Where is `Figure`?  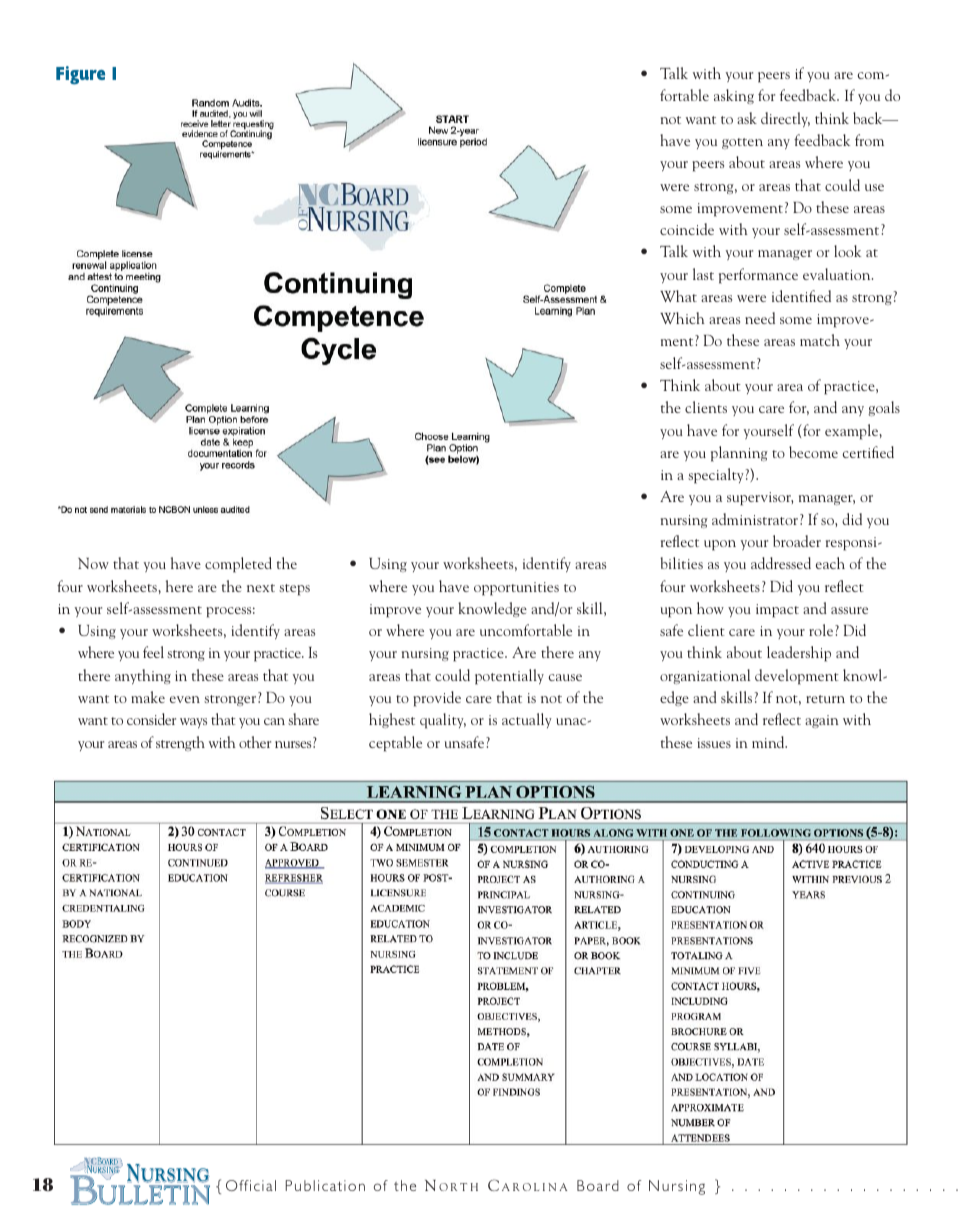
Figure is located at coordinates (80, 75).
